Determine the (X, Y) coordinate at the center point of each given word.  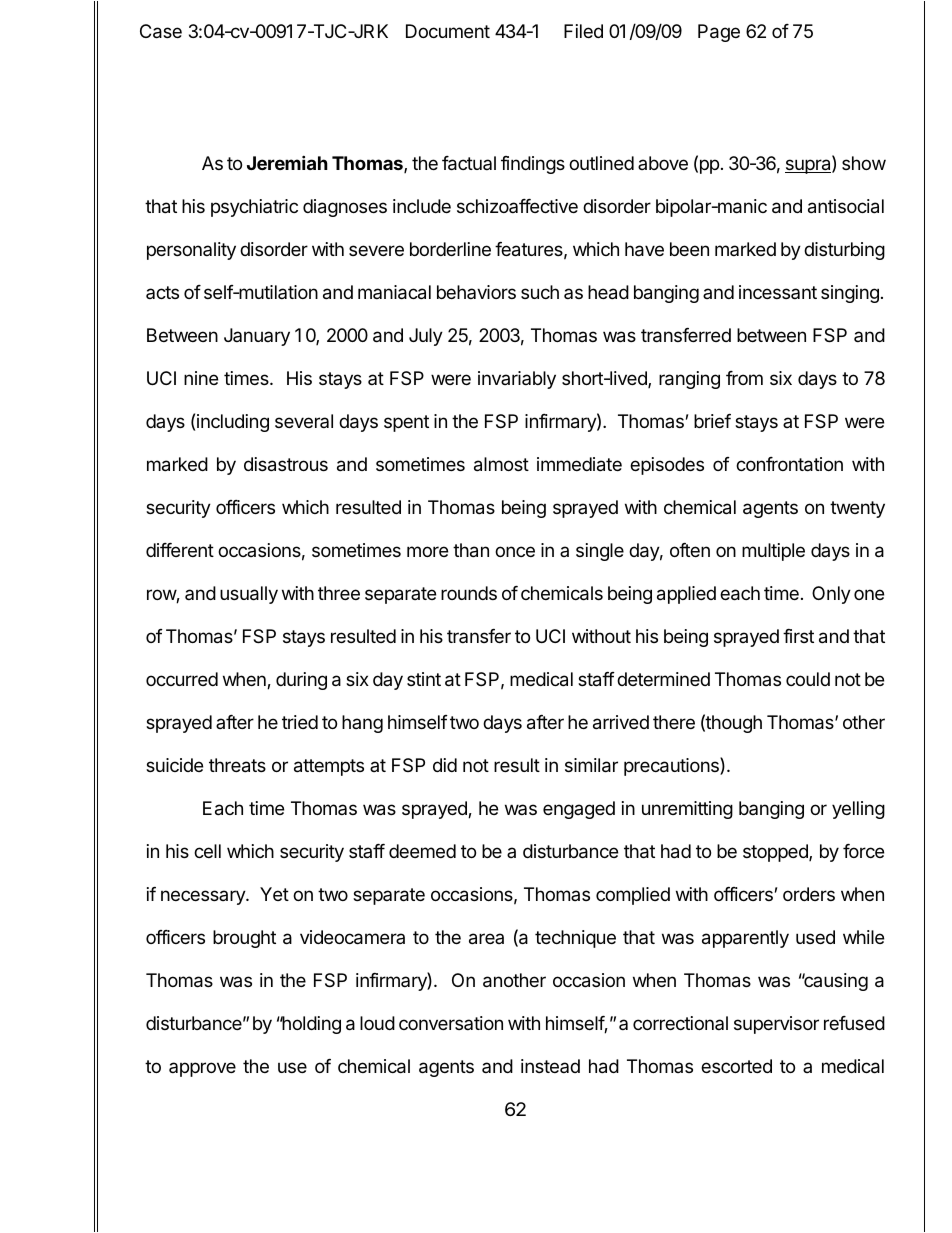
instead (550, 1066)
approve (202, 1069)
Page (719, 33)
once (515, 551)
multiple (773, 552)
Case (161, 31)
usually (249, 595)
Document (448, 31)
